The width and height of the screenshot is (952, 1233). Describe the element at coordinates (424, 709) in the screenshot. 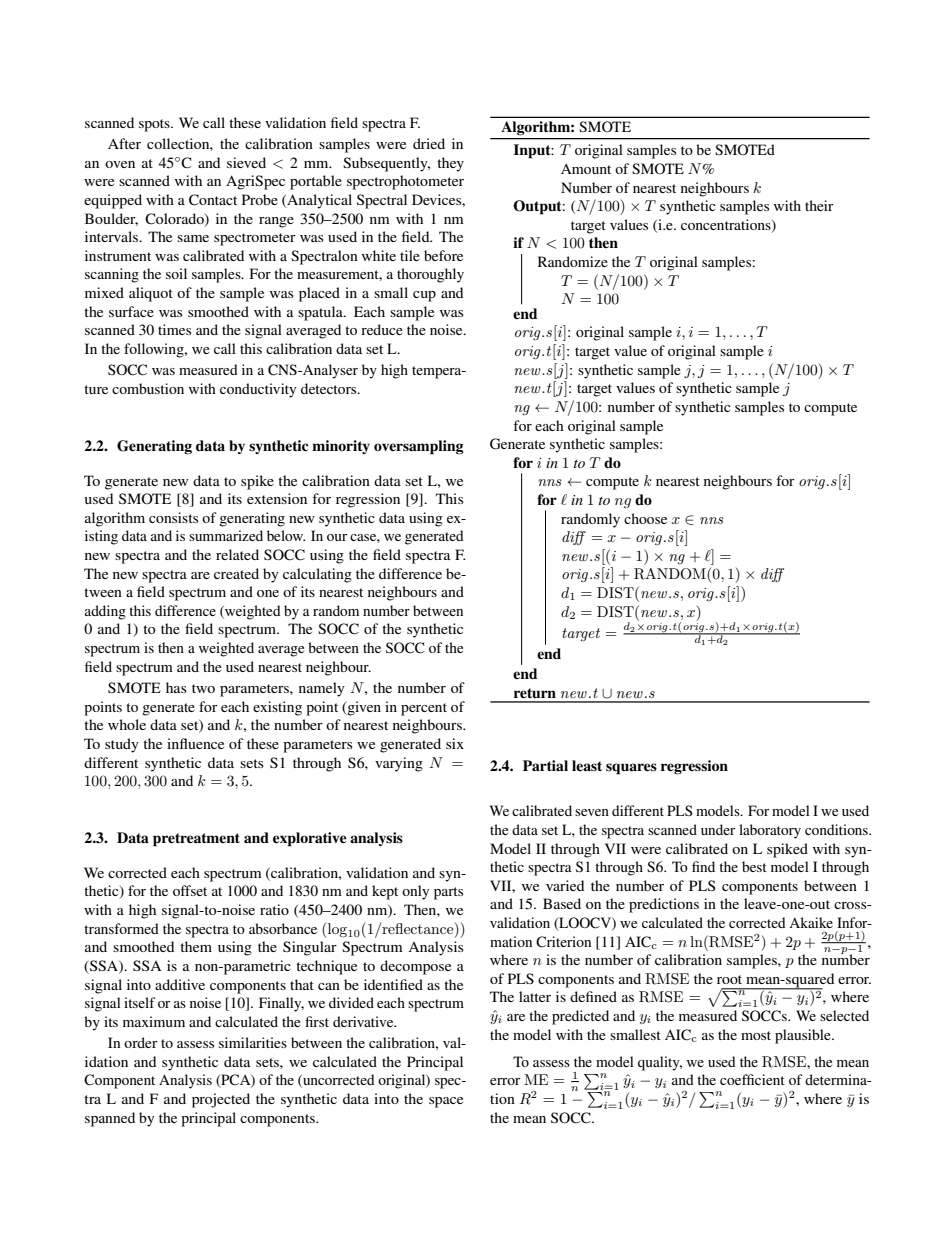

I see `percent` at that location.
